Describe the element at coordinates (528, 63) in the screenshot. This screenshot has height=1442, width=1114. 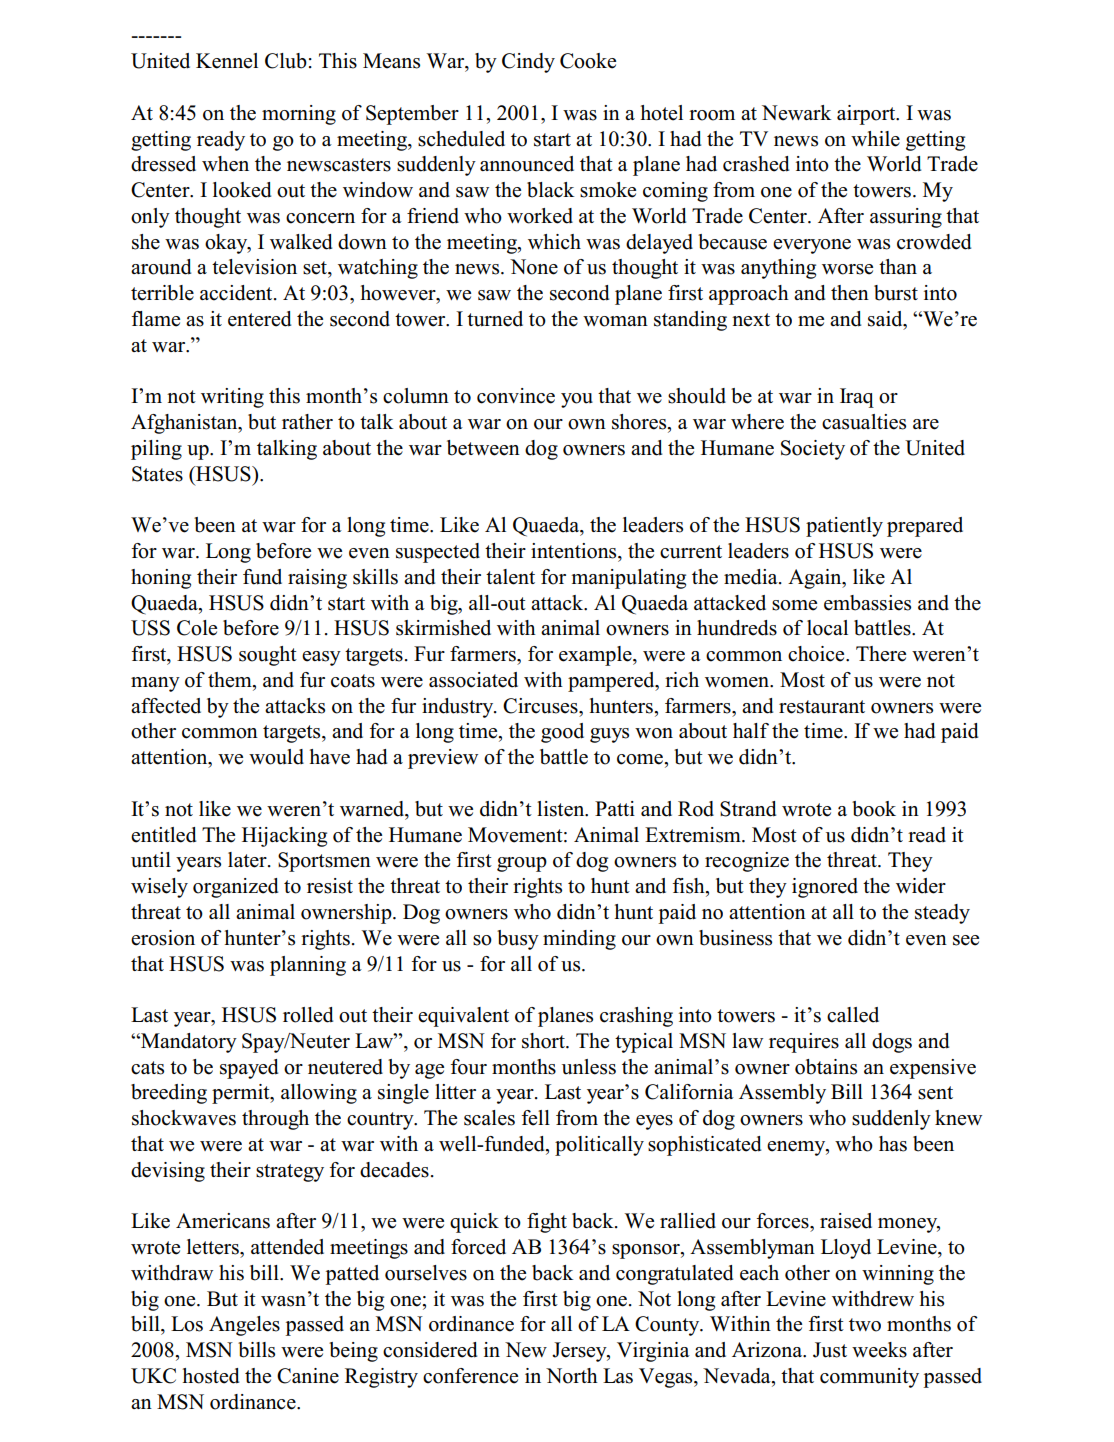
I see `Cindy` at that location.
